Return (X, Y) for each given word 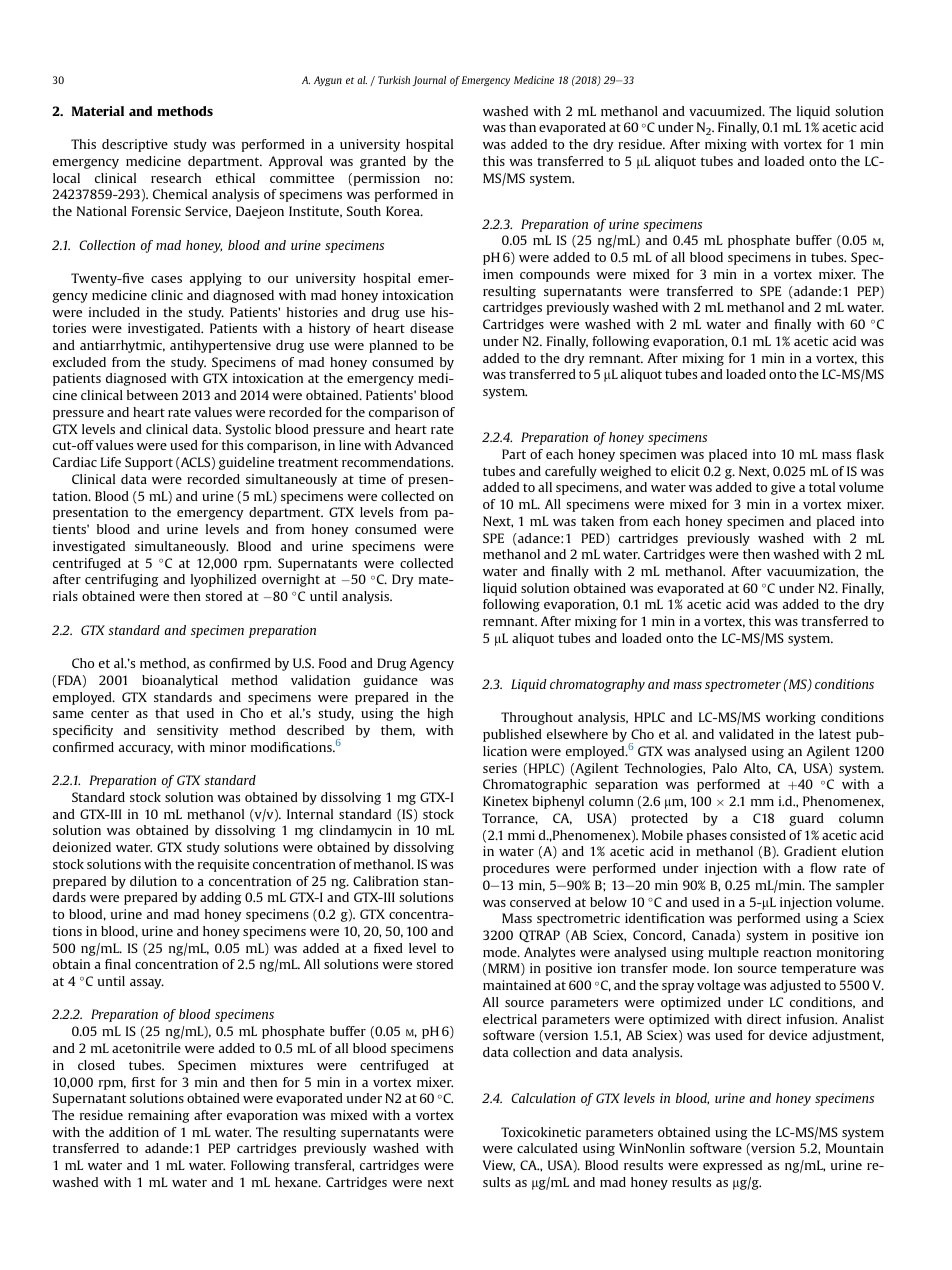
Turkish (394, 80)
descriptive (135, 145)
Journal (429, 81)
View (499, 1166)
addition (134, 1132)
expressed (732, 1166)
